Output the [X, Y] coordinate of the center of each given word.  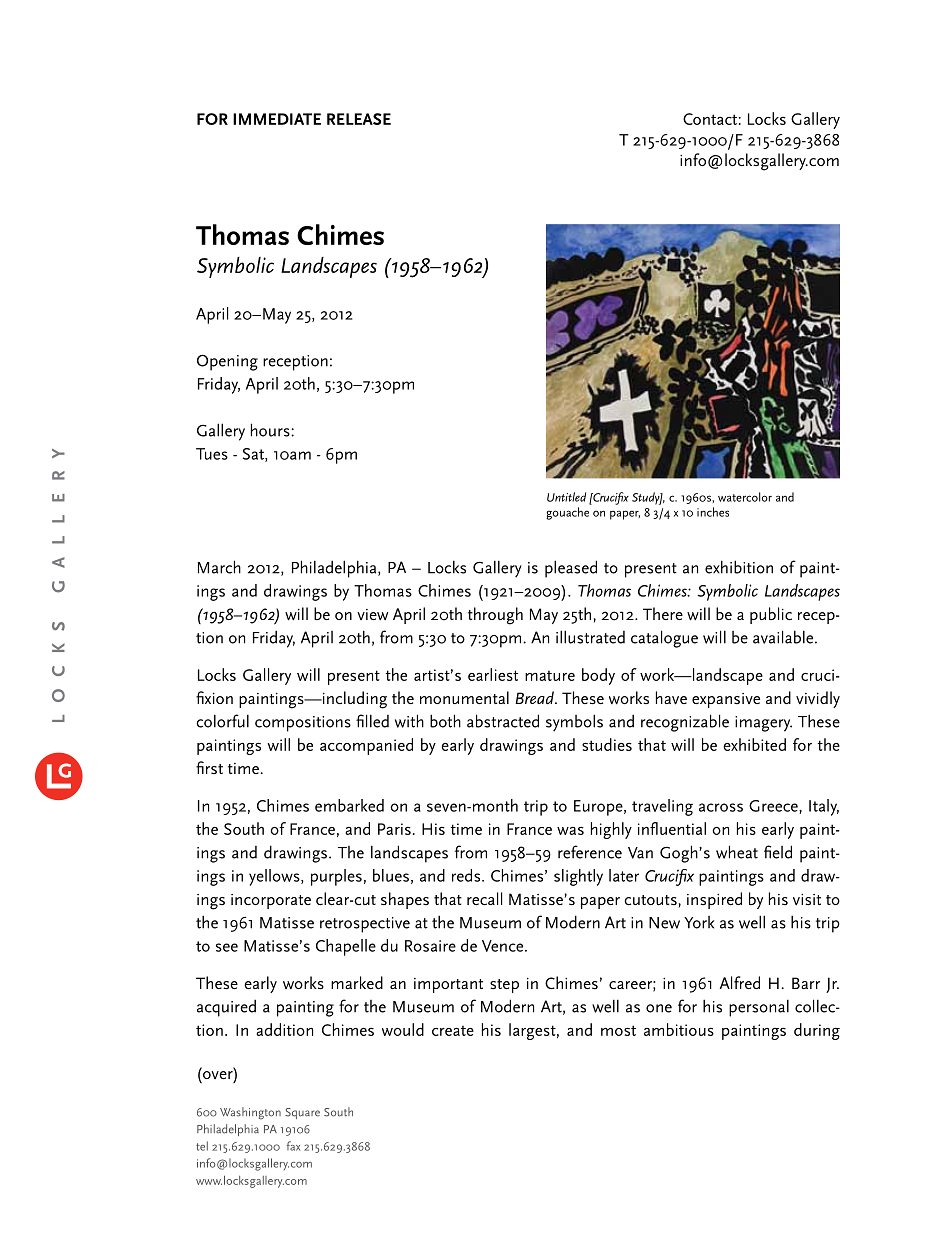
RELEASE [359, 119]
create [453, 1031]
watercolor [745, 497]
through [495, 616]
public [771, 615]
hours [271, 430]
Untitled [566, 497]
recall [484, 898]
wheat [737, 852]
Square [302, 1113]
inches [713, 512]
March [219, 567]
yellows [275, 877]
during [817, 1031]
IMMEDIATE [277, 119]
